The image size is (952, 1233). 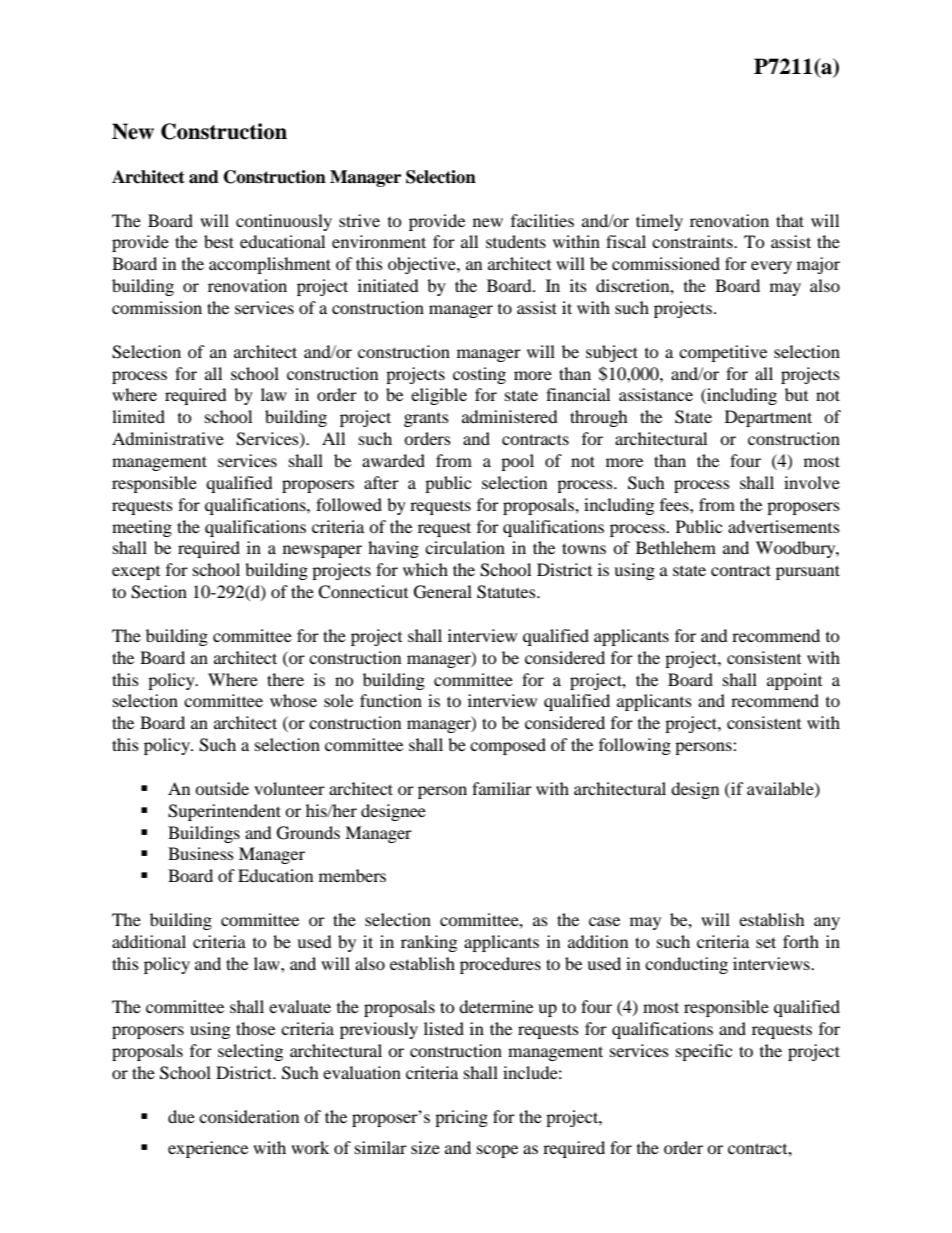 I want to click on set, so click(x=766, y=942).
